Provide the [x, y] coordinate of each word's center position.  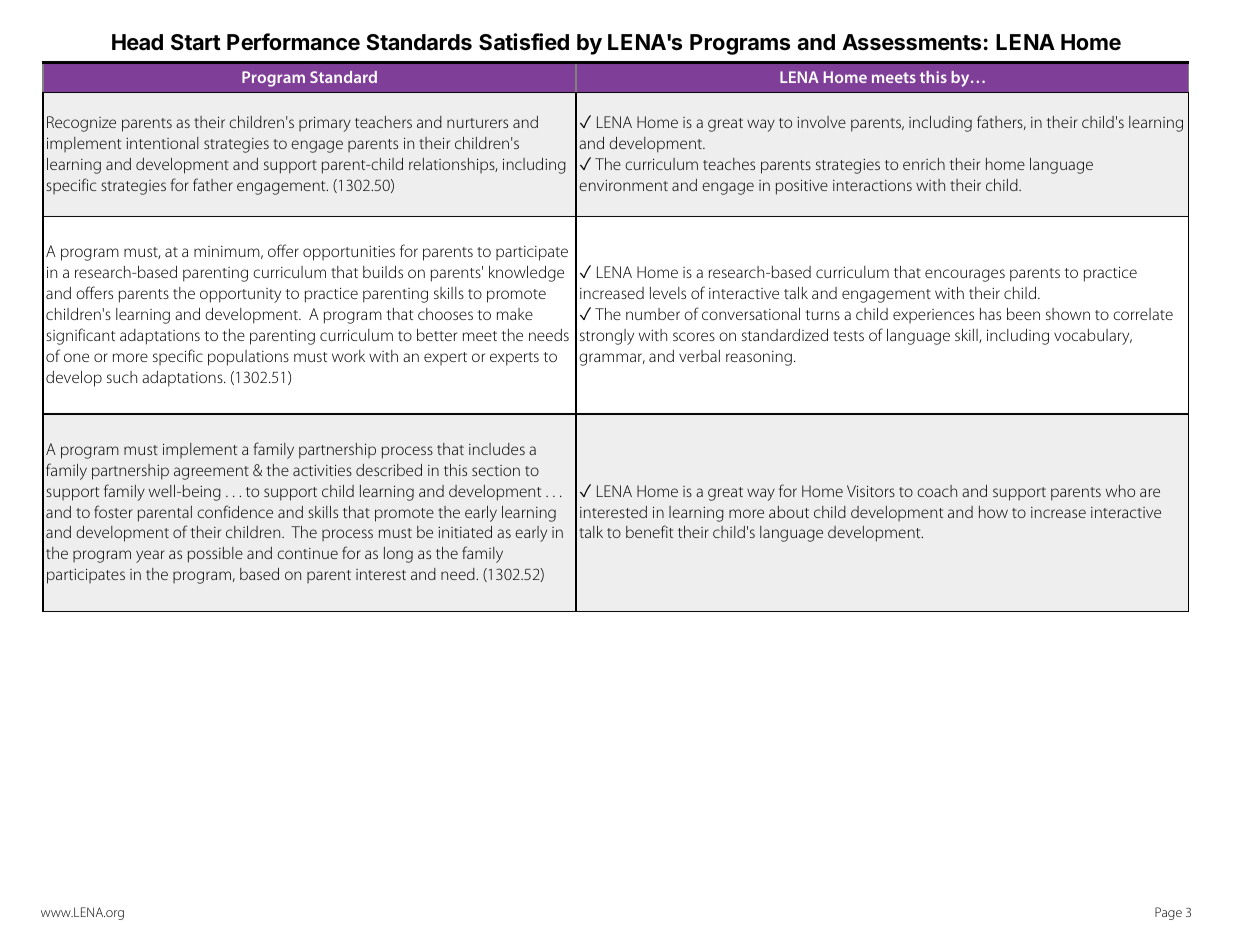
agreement [211, 473]
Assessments [911, 42]
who [1120, 491]
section [496, 470]
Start [196, 42]
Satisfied [524, 42]
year [150, 556]
